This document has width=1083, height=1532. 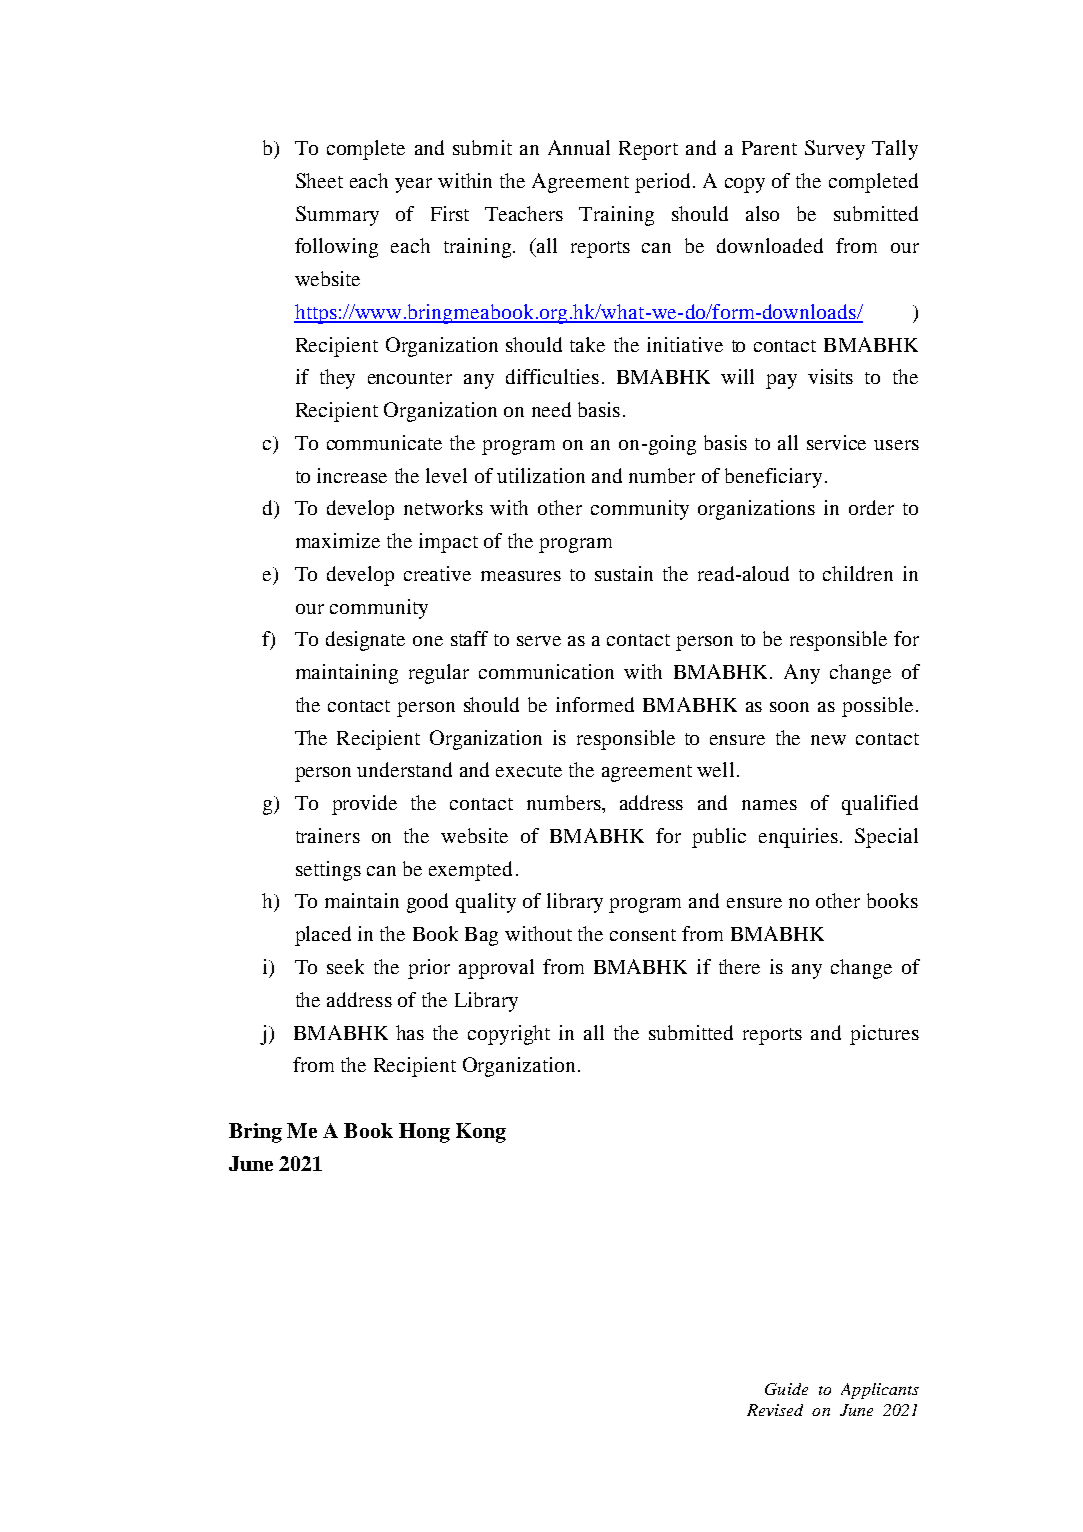 What do you see at coordinates (643, 935) in the document?
I see `consent` at bounding box center [643, 935].
